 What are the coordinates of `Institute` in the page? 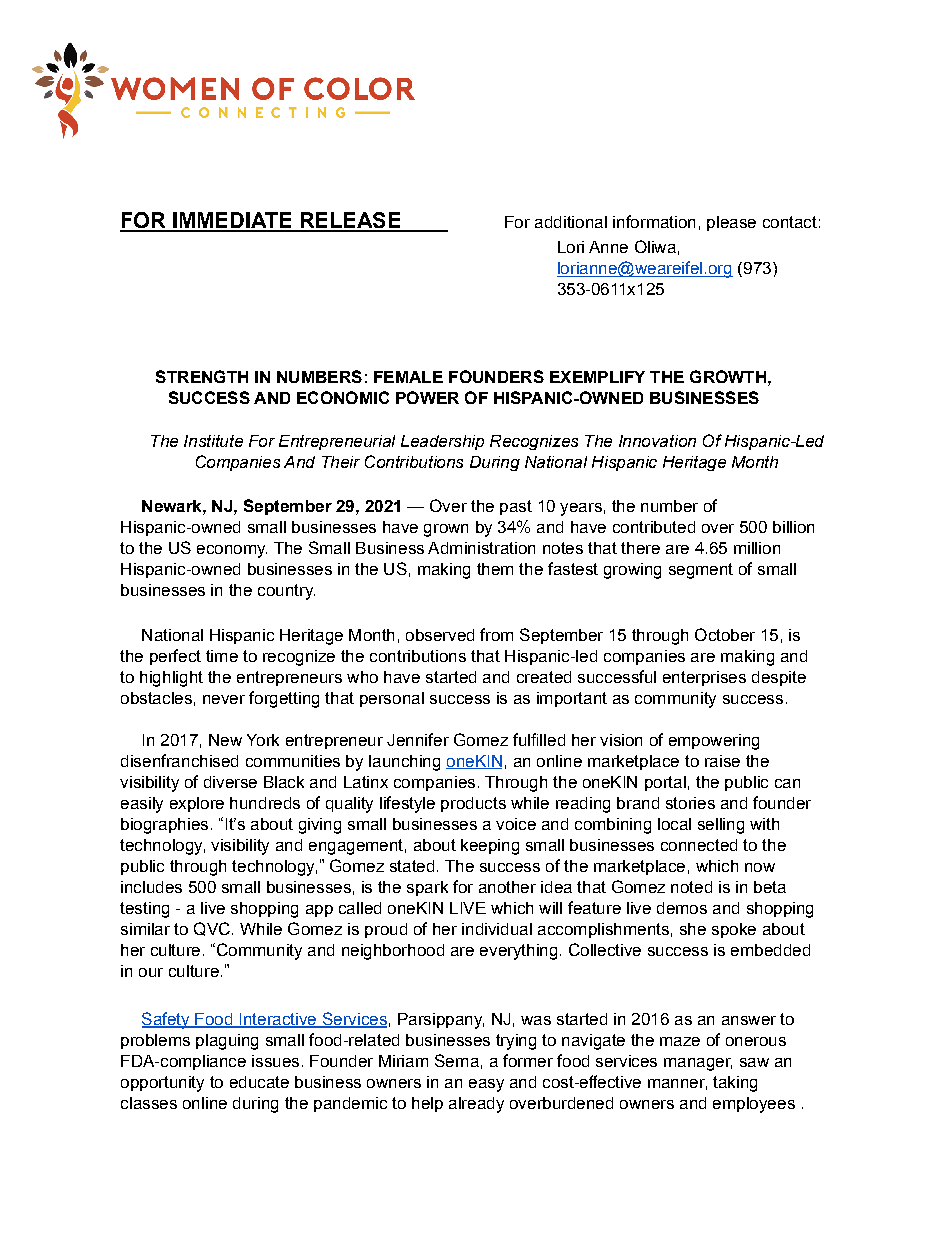 It's located at (213, 441).
